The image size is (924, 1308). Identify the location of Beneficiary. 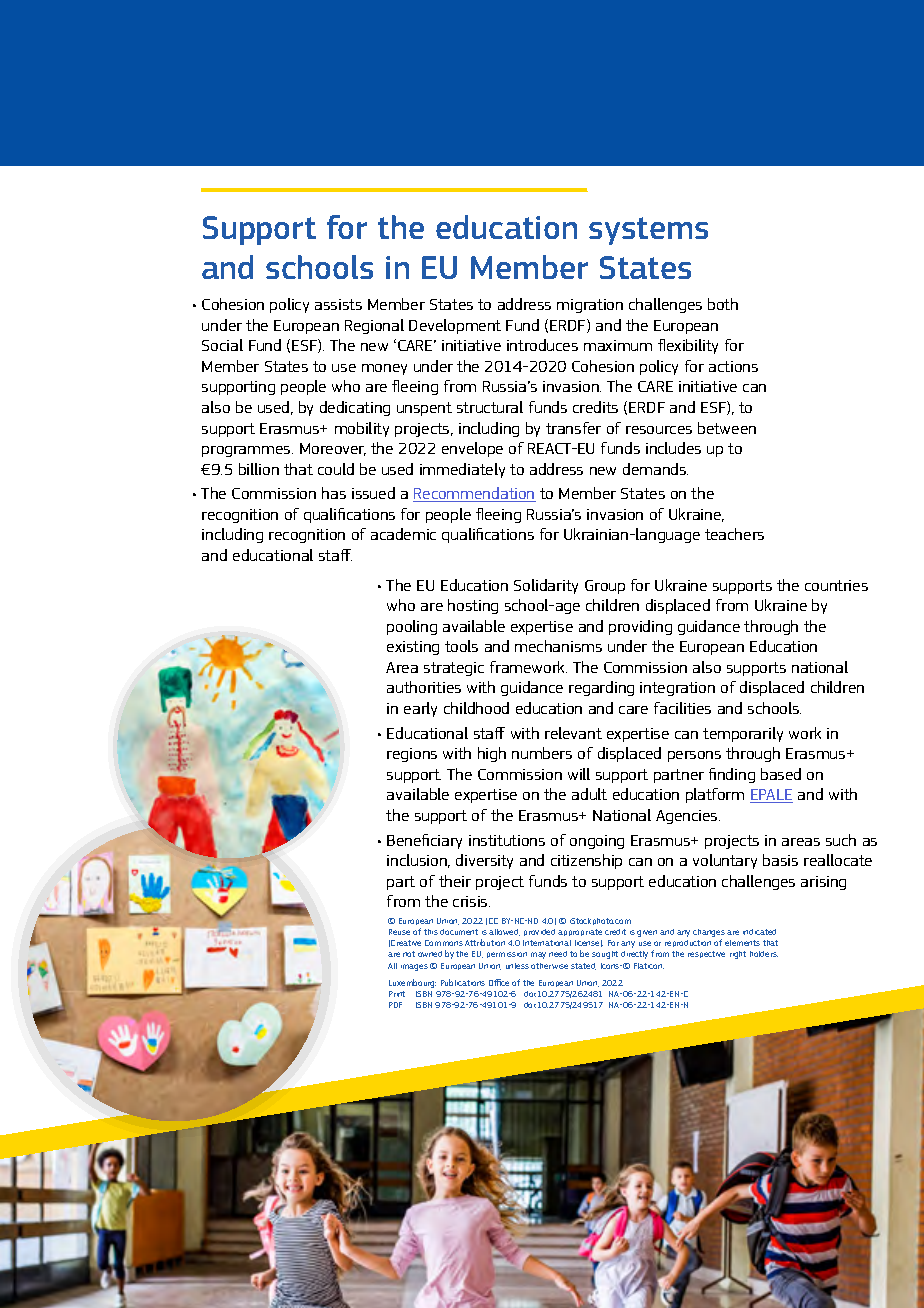
(424, 841).
